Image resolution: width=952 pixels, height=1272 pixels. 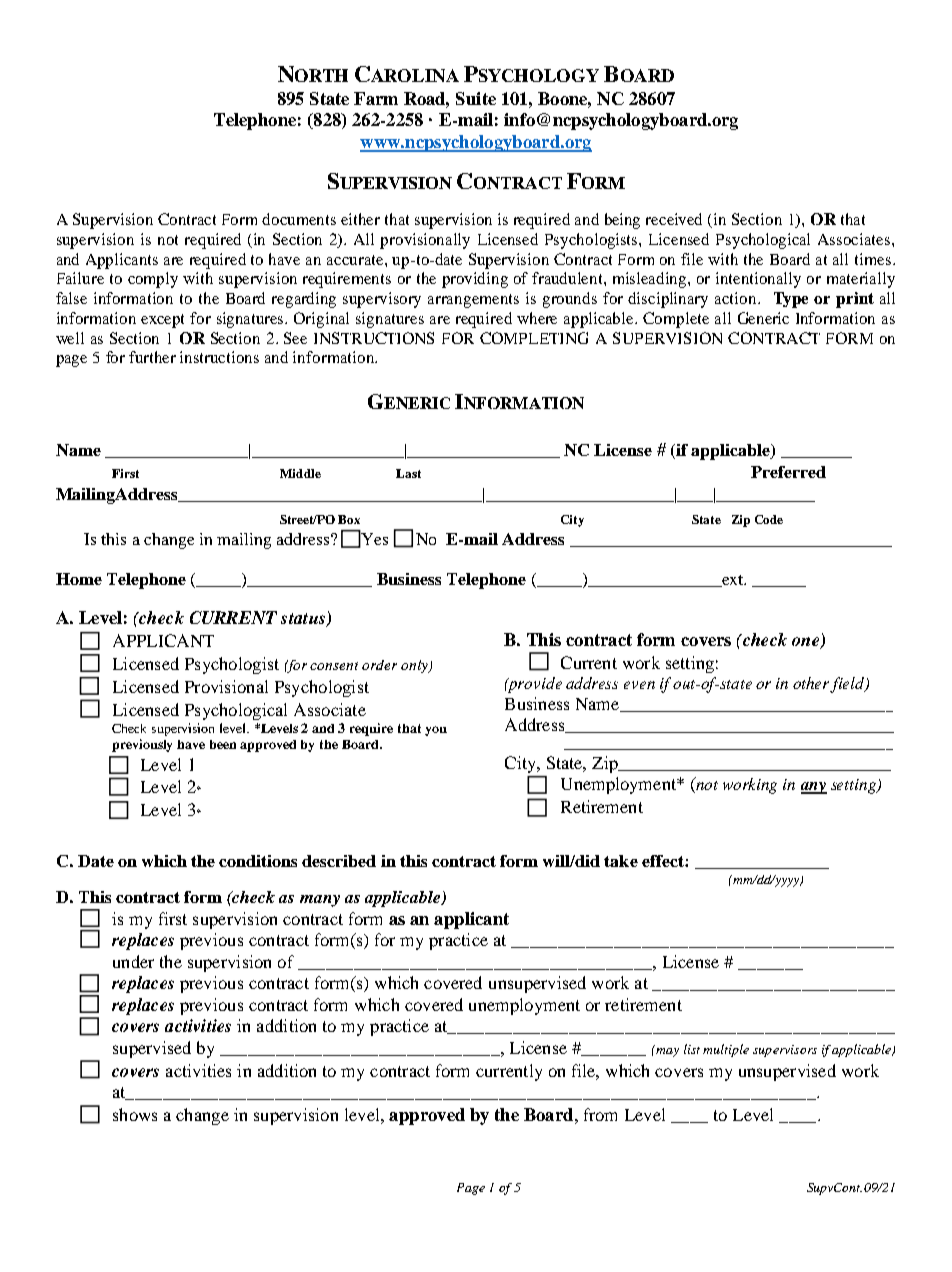 I want to click on shows, so click(x=135, y=1114).
